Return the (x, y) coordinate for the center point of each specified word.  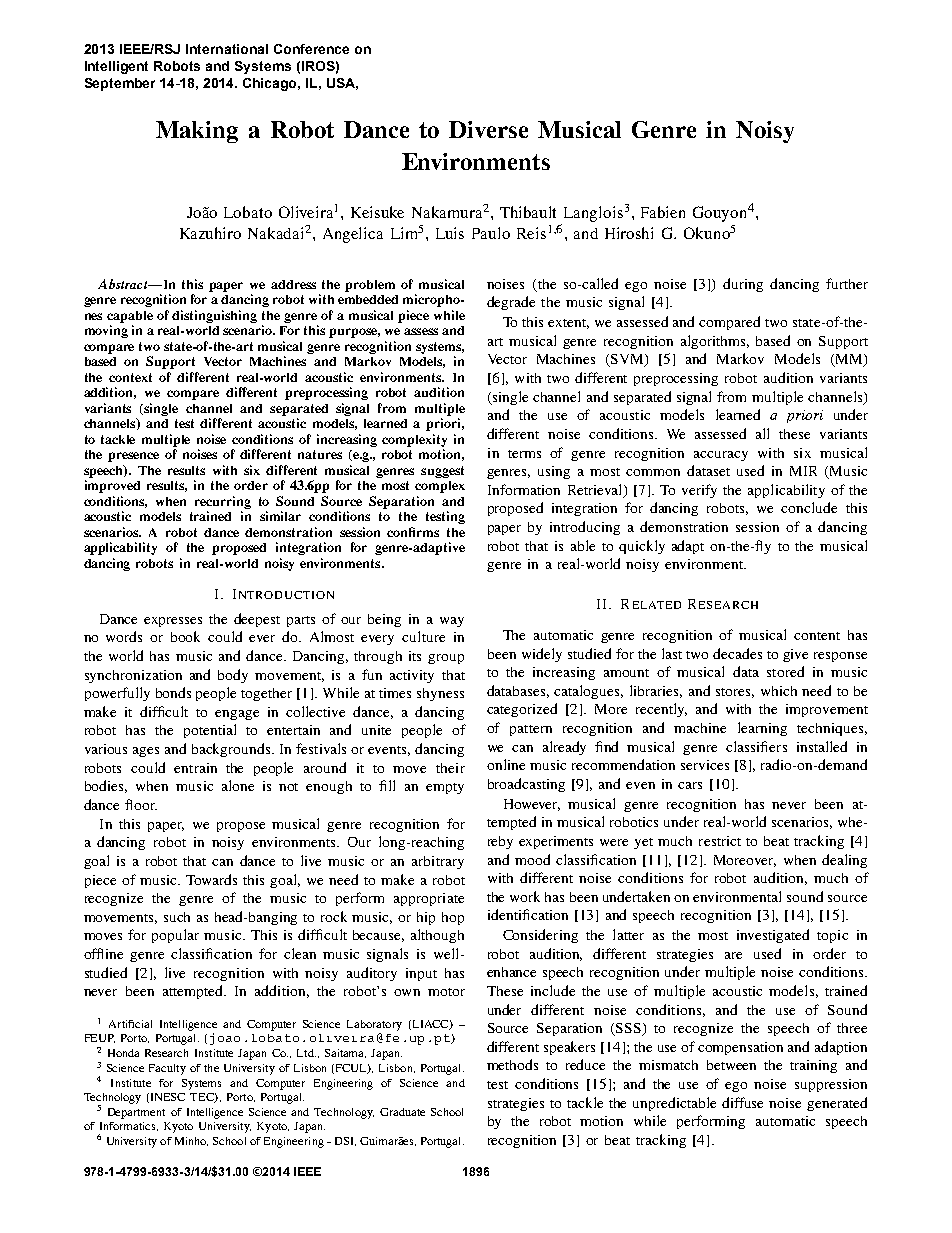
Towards (211, 879)
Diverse (488, 129)
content (817, 636)
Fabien (663, 212)
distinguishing (214, 316)
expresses (173, 622)
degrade (511, 303)
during (743, 285)
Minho (191, 1141)
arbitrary (438, 862)
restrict (720, 841)
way (452, 622)
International (227, 49)
